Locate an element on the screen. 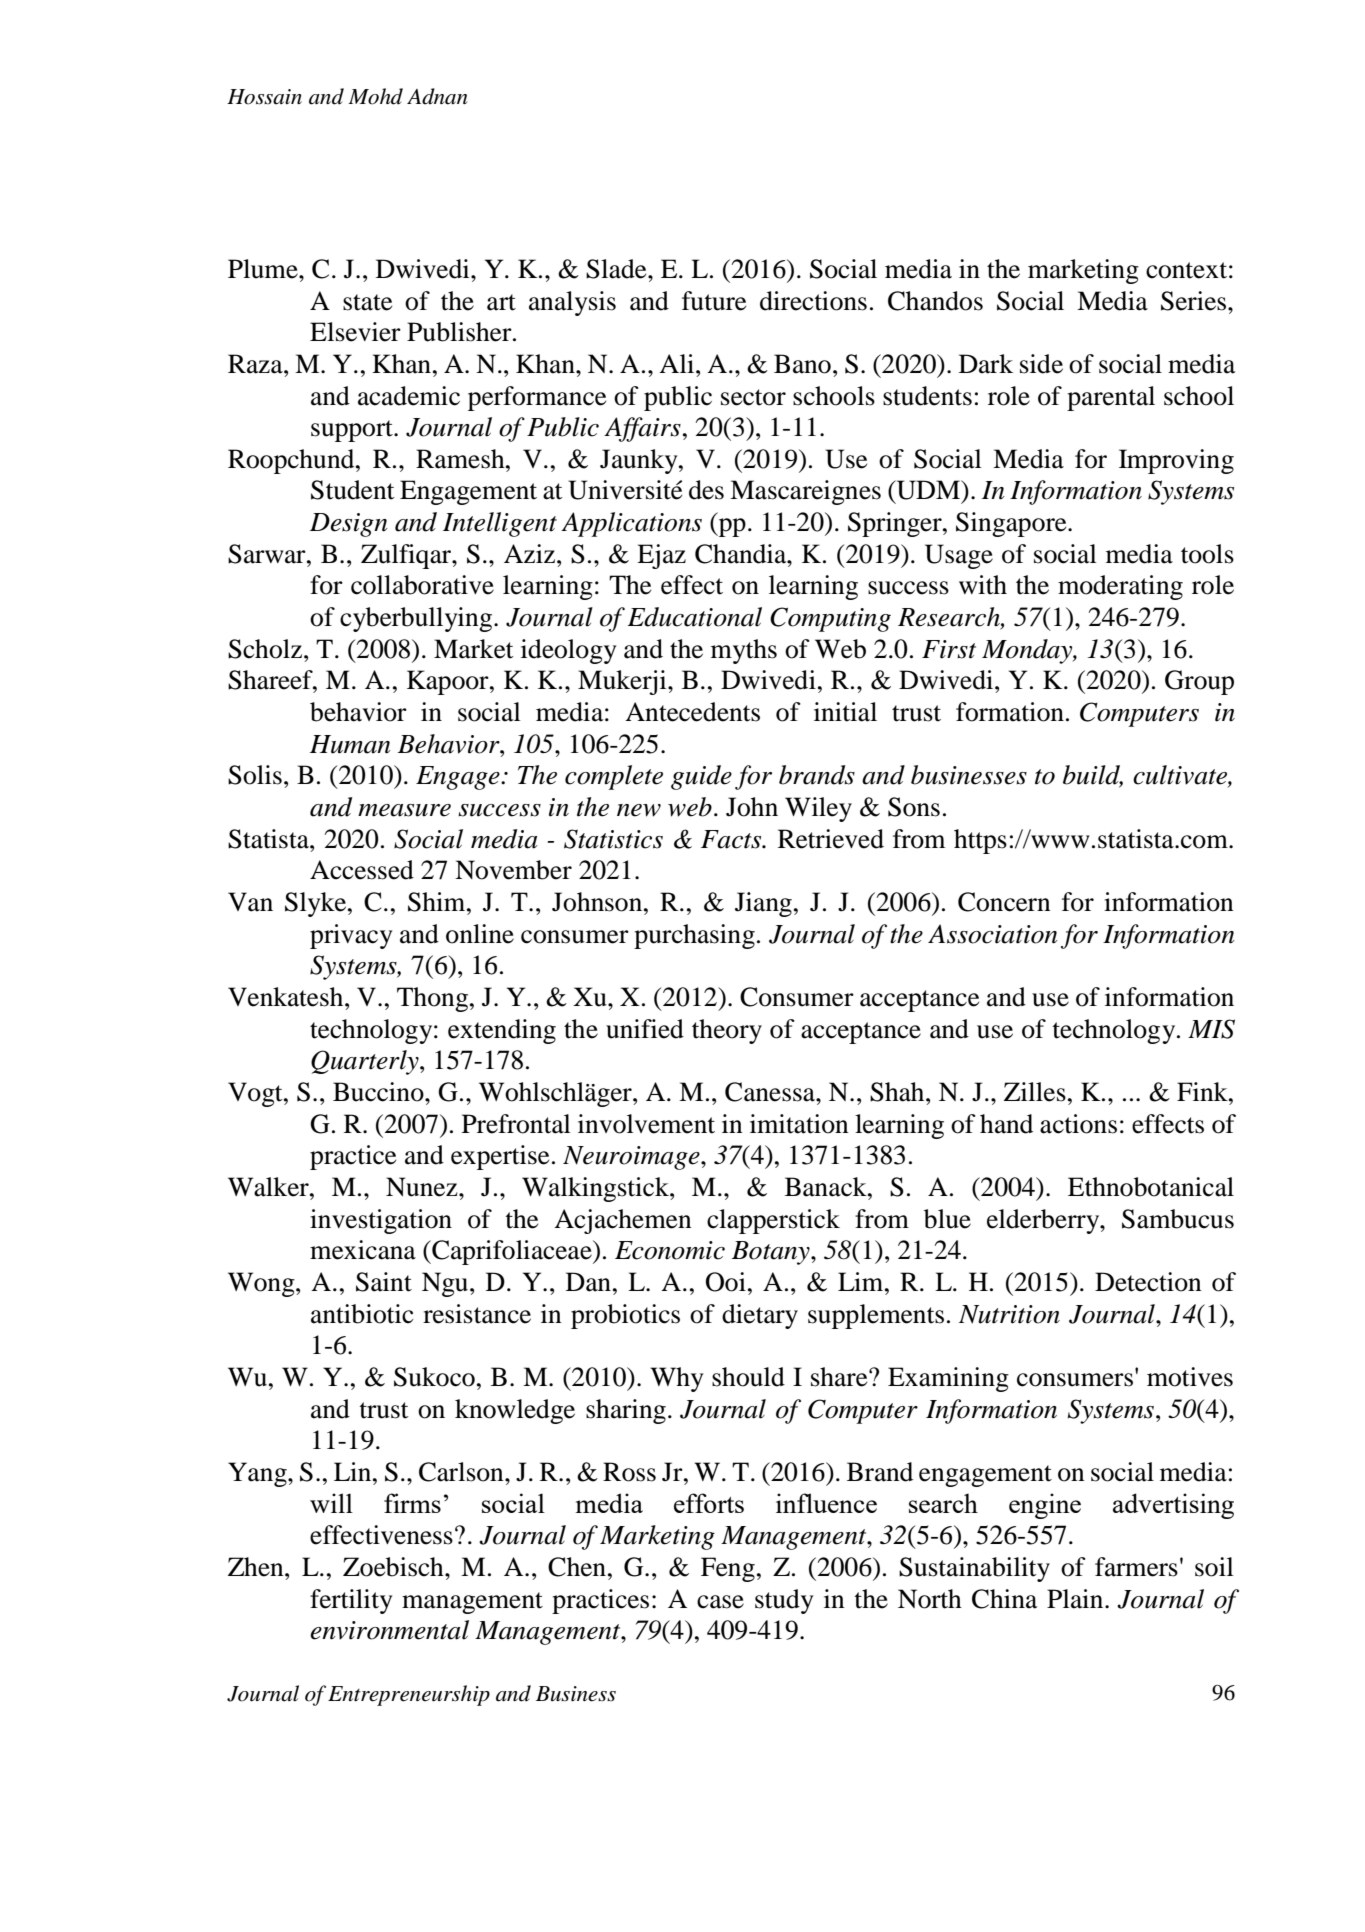 This screenshot has width=1365, height=1932. Applications is located at coordinates (631, 524).
